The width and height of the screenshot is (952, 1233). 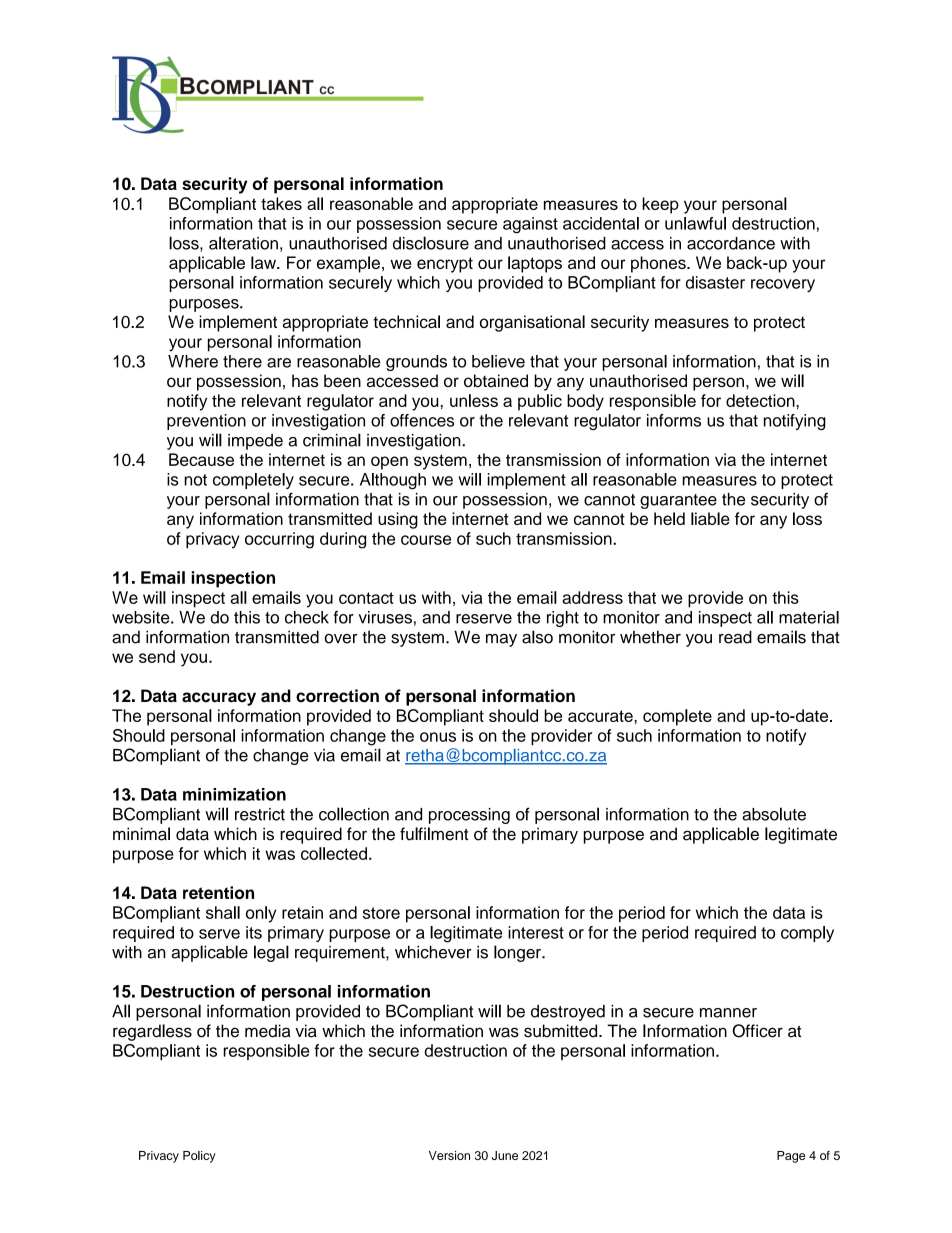 What do you see at coordinates (260, 814) in the screenshot?
I see `restrict` at bounding box center [260, 814].
